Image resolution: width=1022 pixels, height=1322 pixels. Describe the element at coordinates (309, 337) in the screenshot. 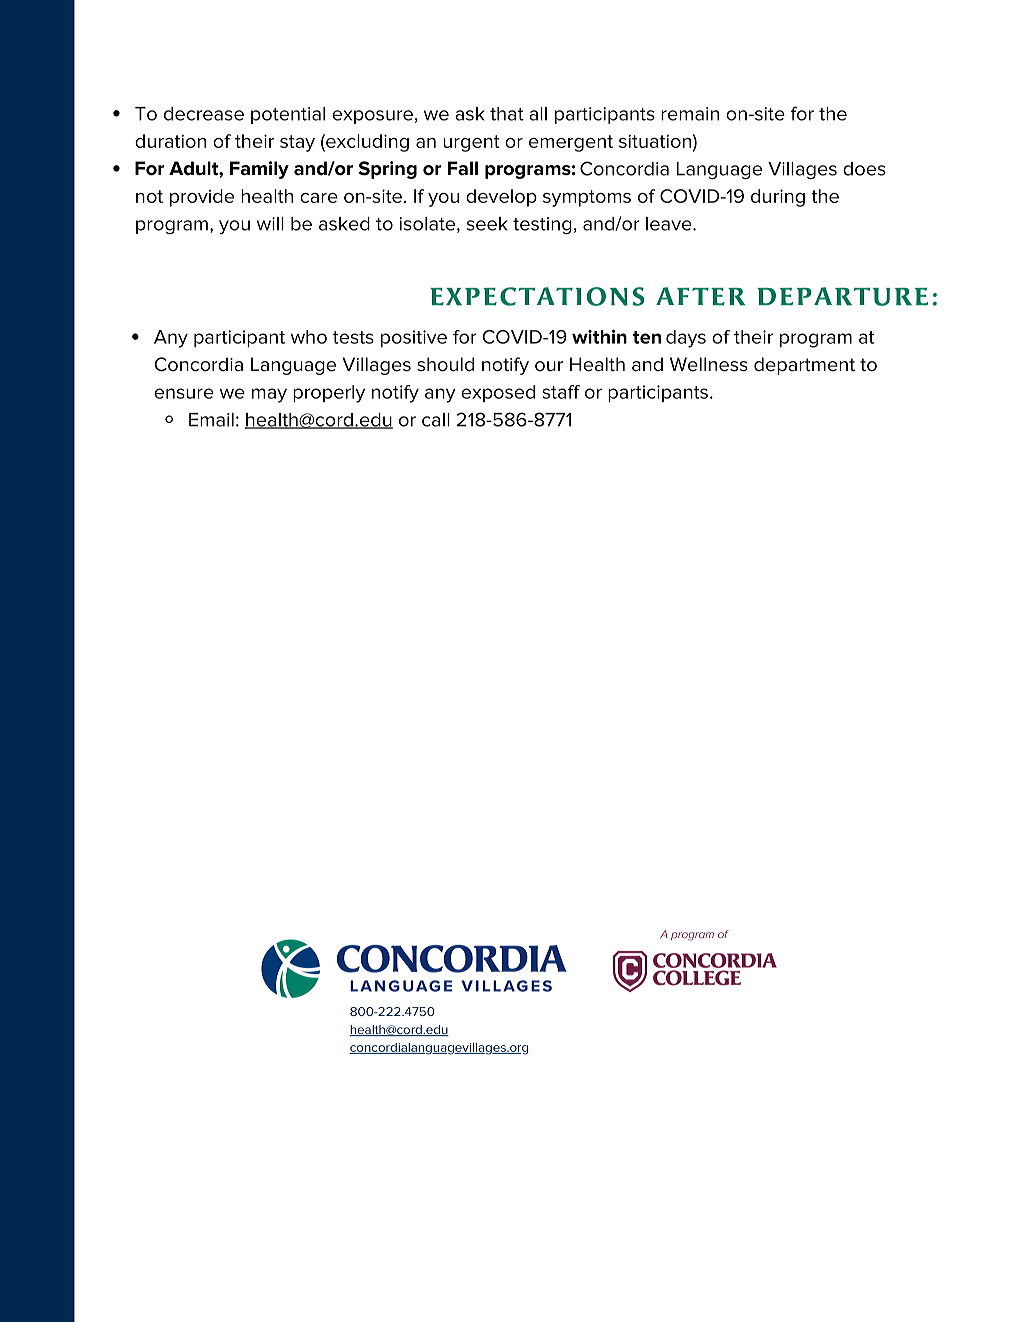

I see `who` at that location.
